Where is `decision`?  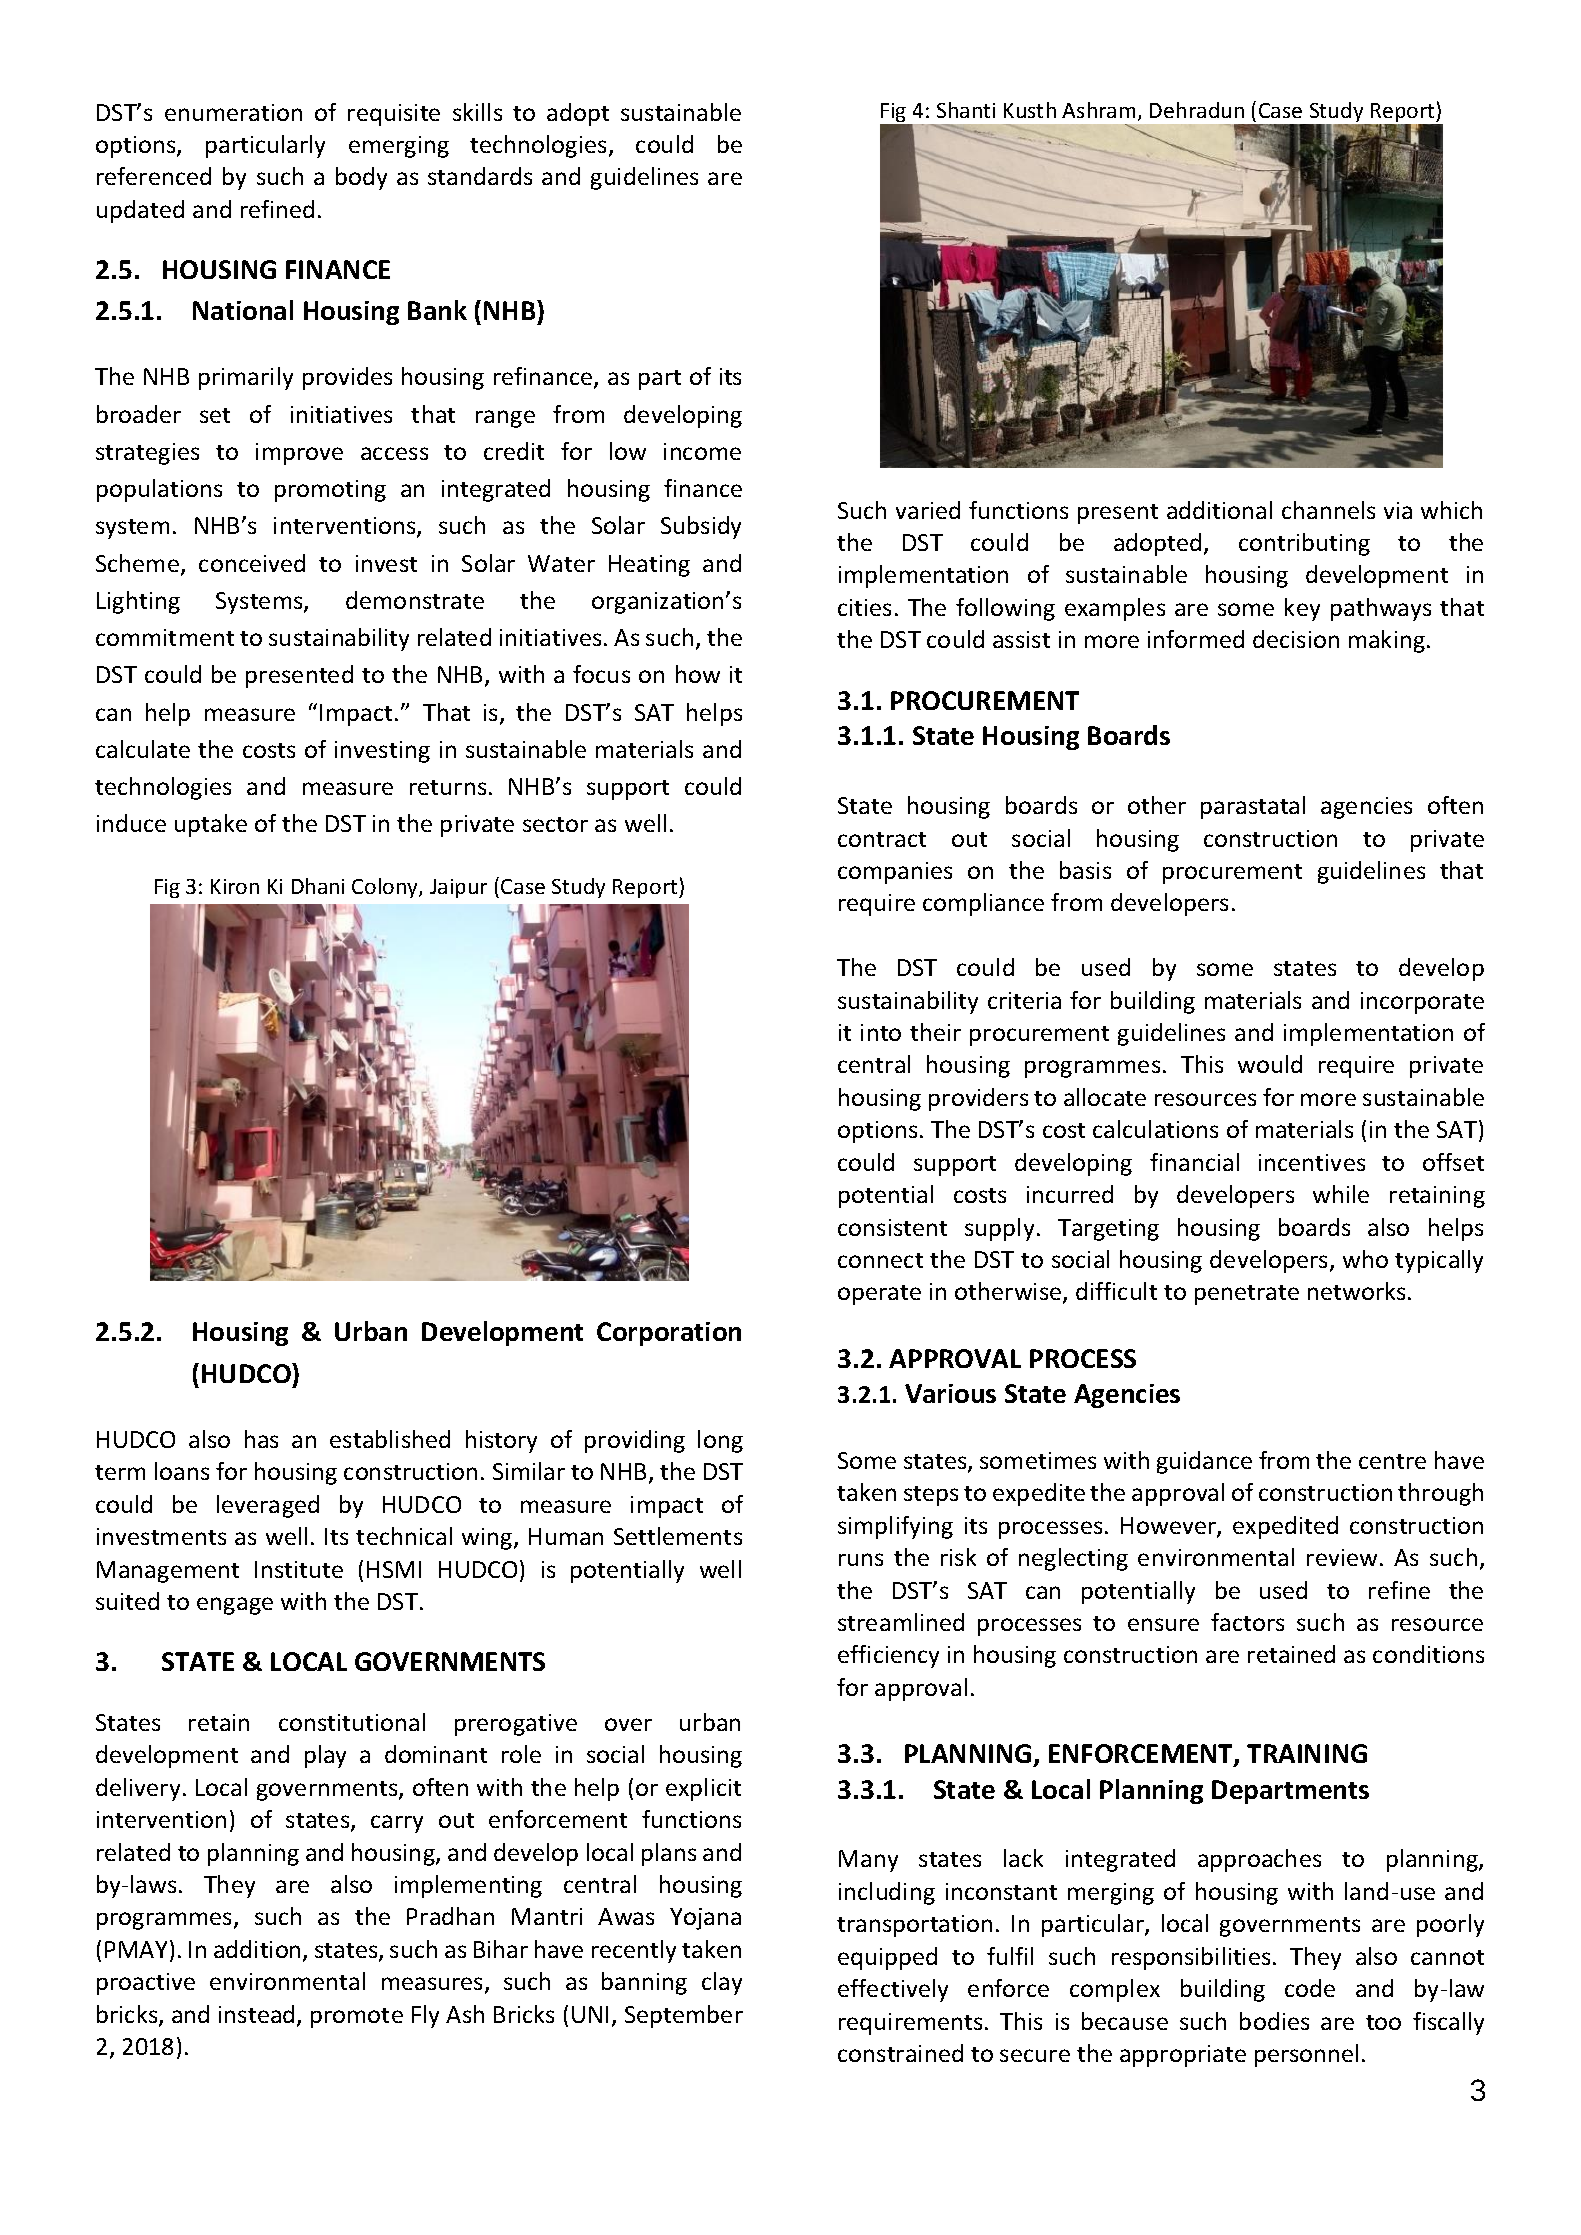
decision is located at coordinates (1296, 639).
